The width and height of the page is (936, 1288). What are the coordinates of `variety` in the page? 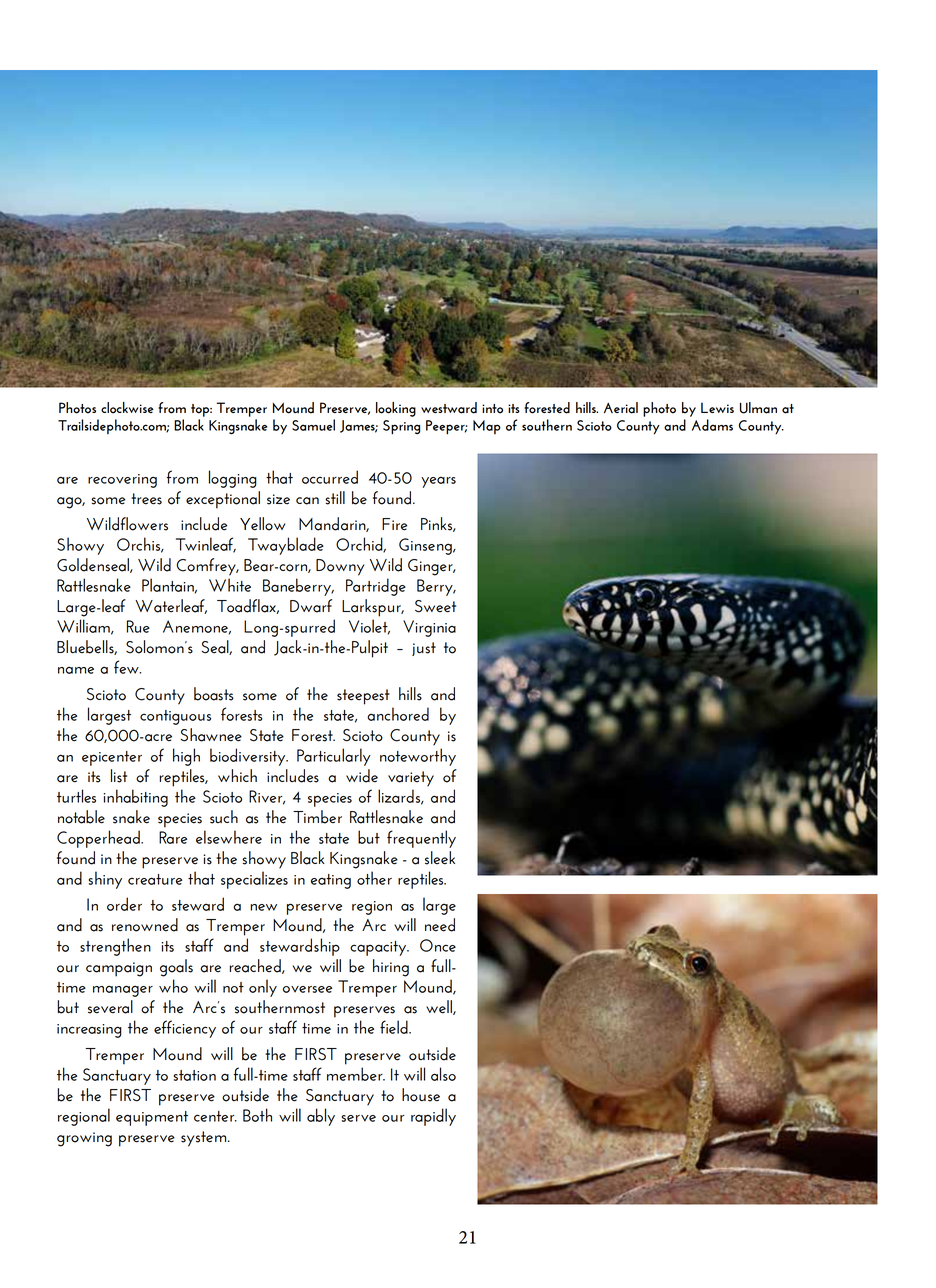 It's located at (411, 779).
